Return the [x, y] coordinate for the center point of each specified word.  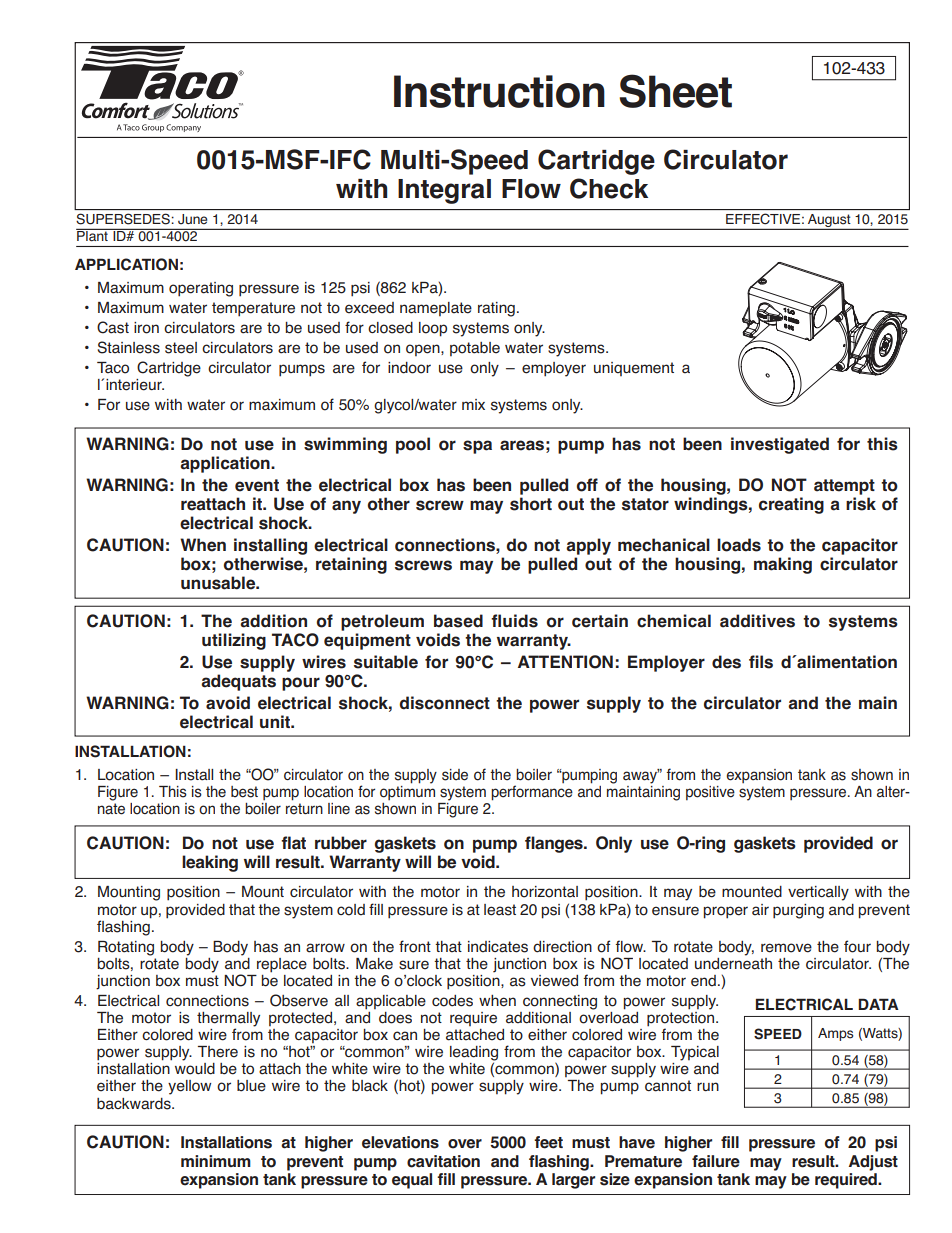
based [458, 621]
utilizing [234, 641]
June [192, 219]
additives [757, 621]
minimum [216, 1161]
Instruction [499, 91]
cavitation [443, 1161]
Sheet [675, 91]
